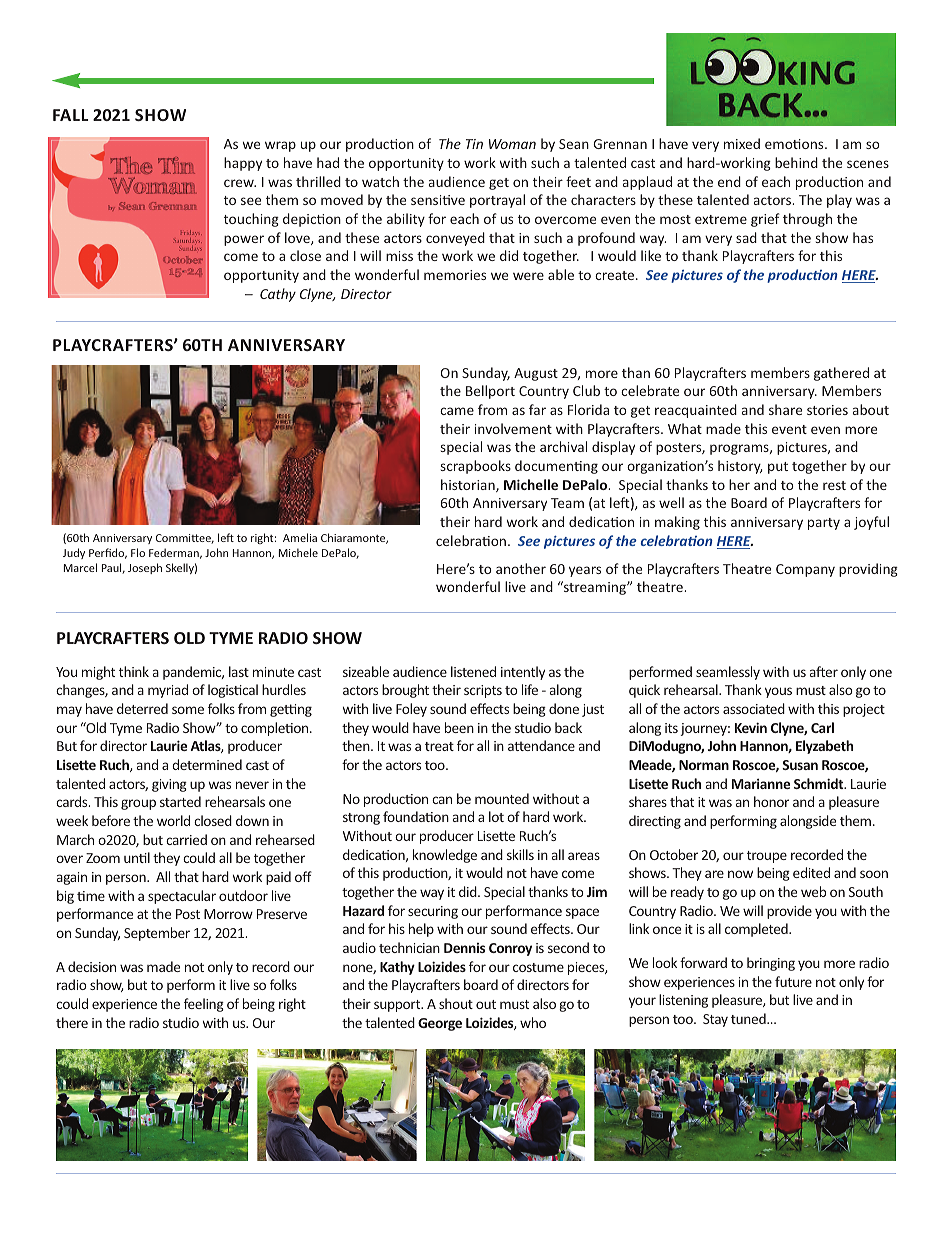 The image size is (952, 1233). I want to click on happy, so click(243, 164).
